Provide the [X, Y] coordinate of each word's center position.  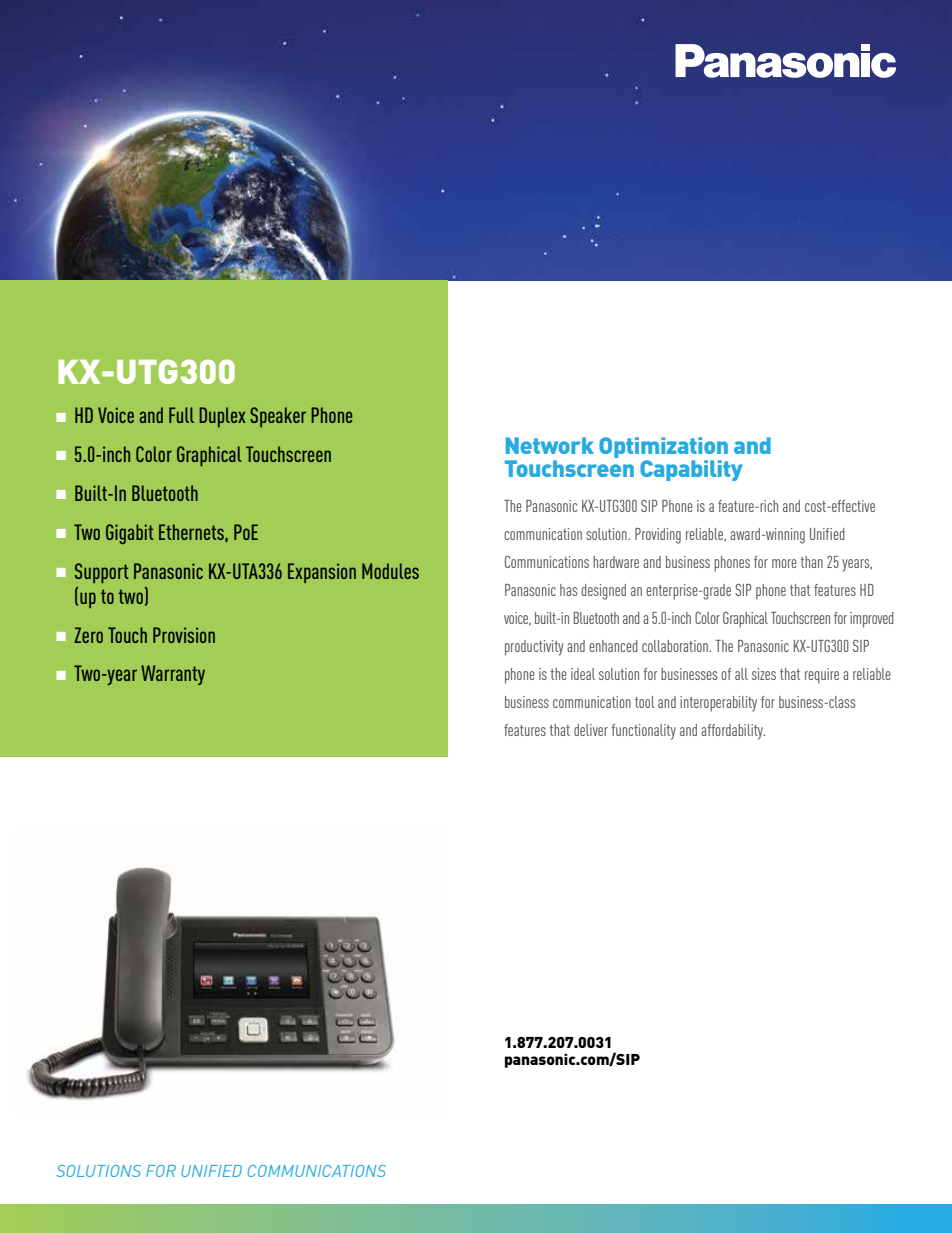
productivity [534, 648]
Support [101, 573]
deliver [591, 730]
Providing [658, 536]
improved [872, 620]
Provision [184, 635]
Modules [390, 571]
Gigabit [129, 534]
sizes [764, 674]
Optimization [663, 447]
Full [181, 415]
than [811, 562]
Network [550, 445]
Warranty [173, 675]
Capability [691, 470]
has [568, 590]
